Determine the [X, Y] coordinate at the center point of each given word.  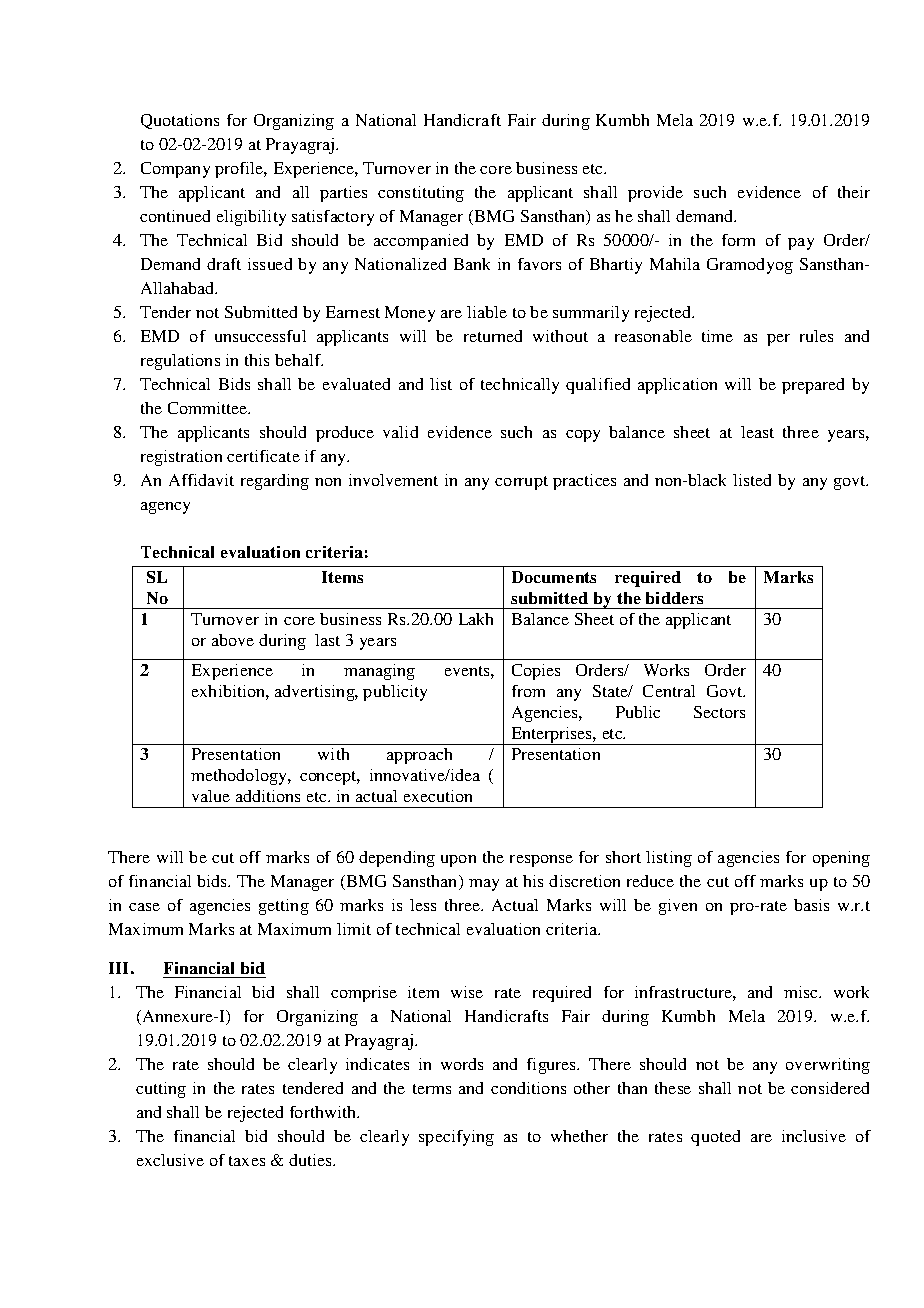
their [854, 192]
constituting [421, 194]
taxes [247, 1161]
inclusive [814, 1136]
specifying [456, 1138]
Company [175, 170]
